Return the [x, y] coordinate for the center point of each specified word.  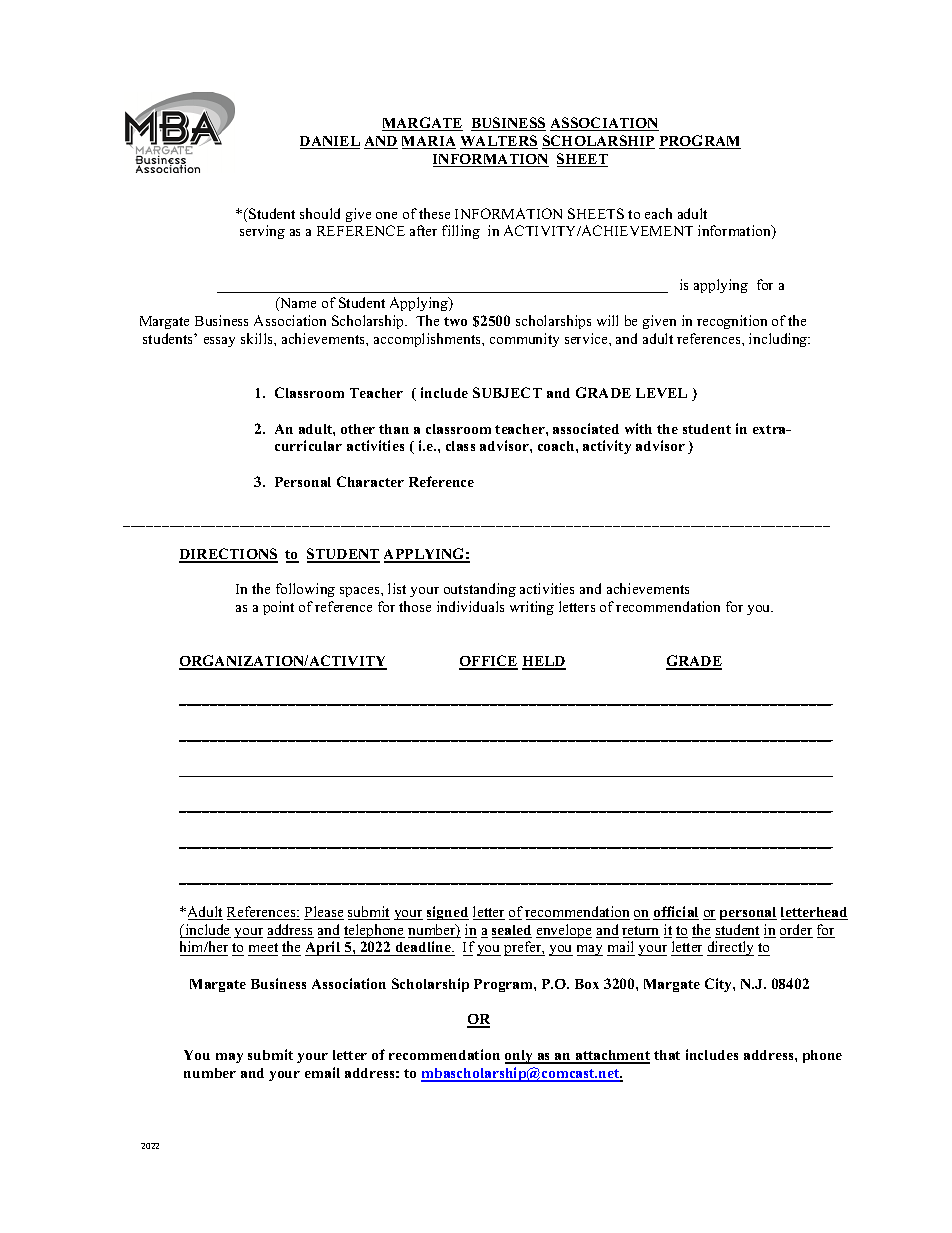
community [524, 340]
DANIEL [330, 142]
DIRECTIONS [228, 555]
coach [557, 446]
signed [448, 913]
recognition [732, 322]
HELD [544, 662]
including [779, 340]
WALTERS [499, 142]
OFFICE [488, 662]
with [638, 428]
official [676, 913]
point [278, 608]
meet [263, 949]
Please [324, 913]
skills [258, 338]
